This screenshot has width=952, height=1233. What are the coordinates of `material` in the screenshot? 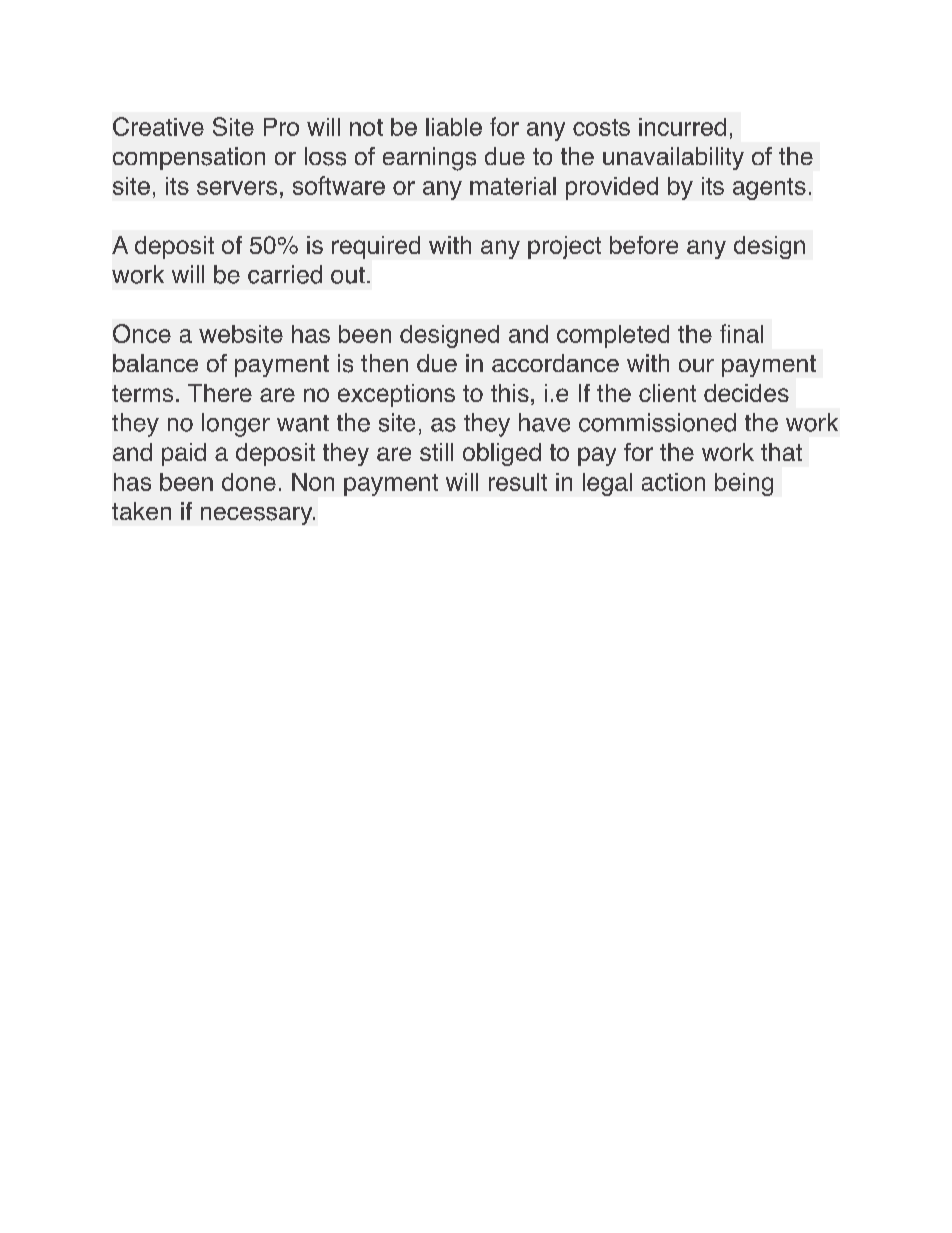 It's located at (513, 186).
